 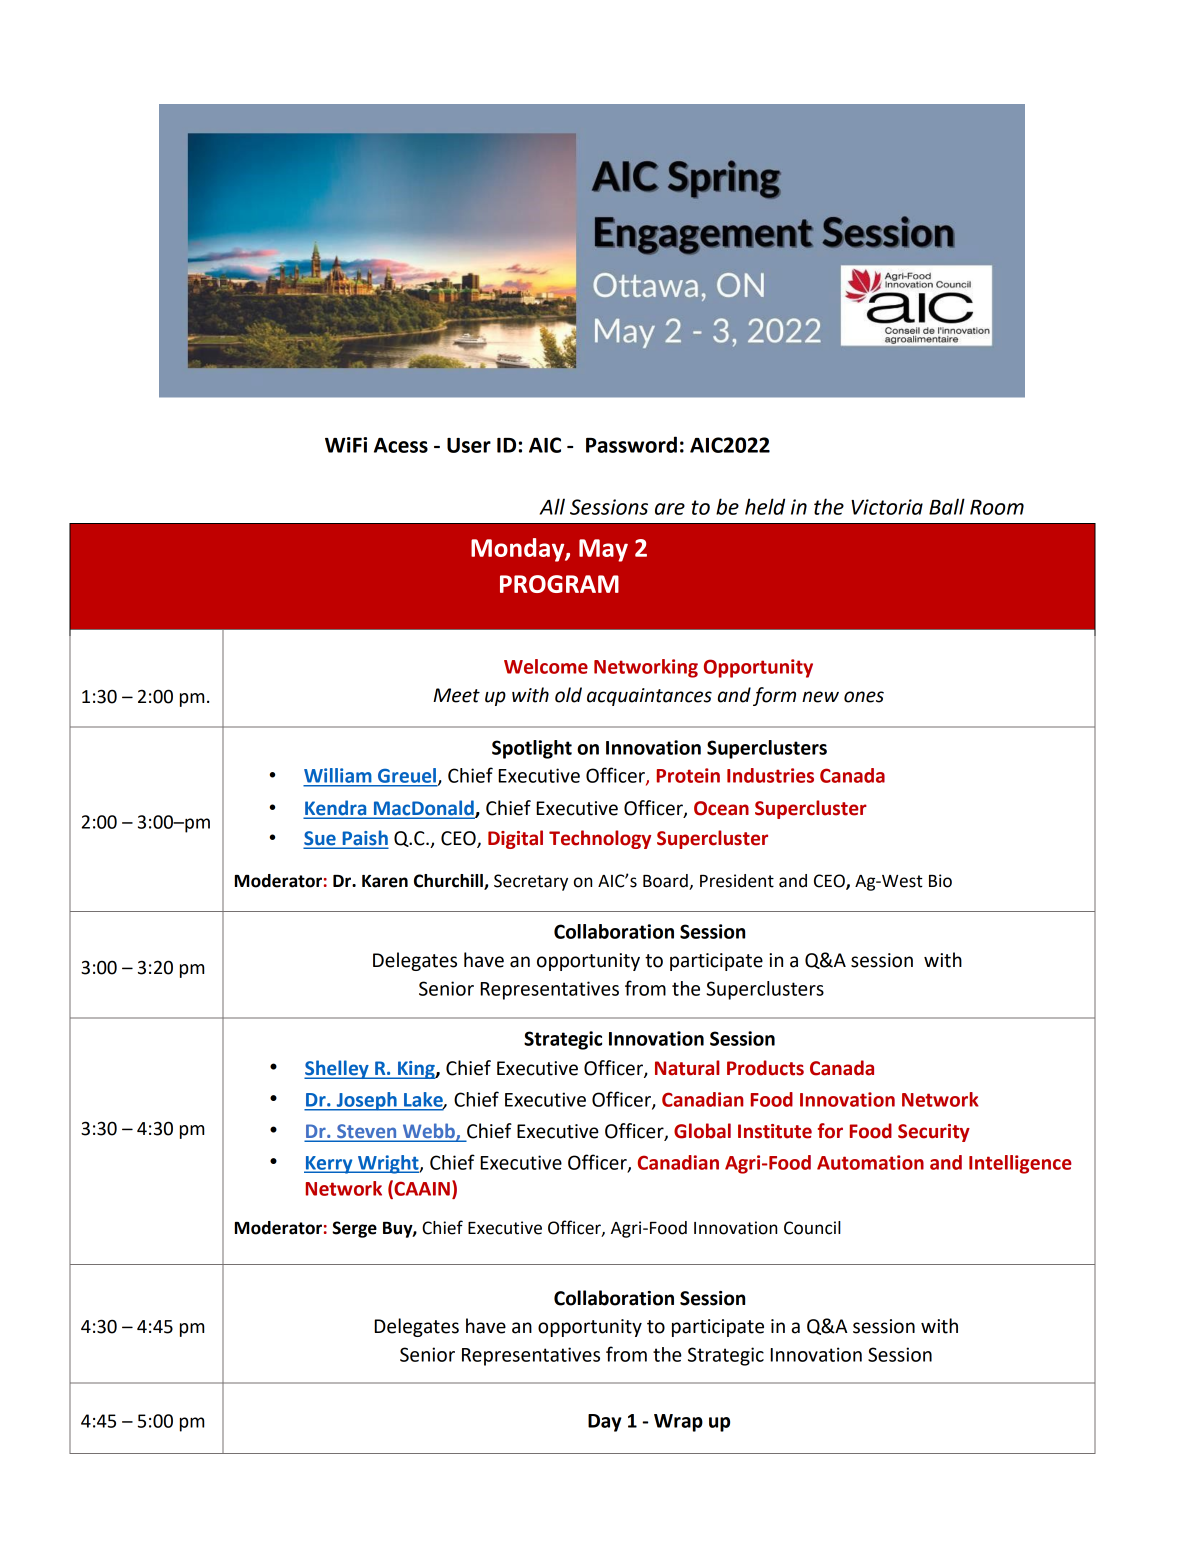 I want to click on Joseph, so click(x=366, y=1101).
